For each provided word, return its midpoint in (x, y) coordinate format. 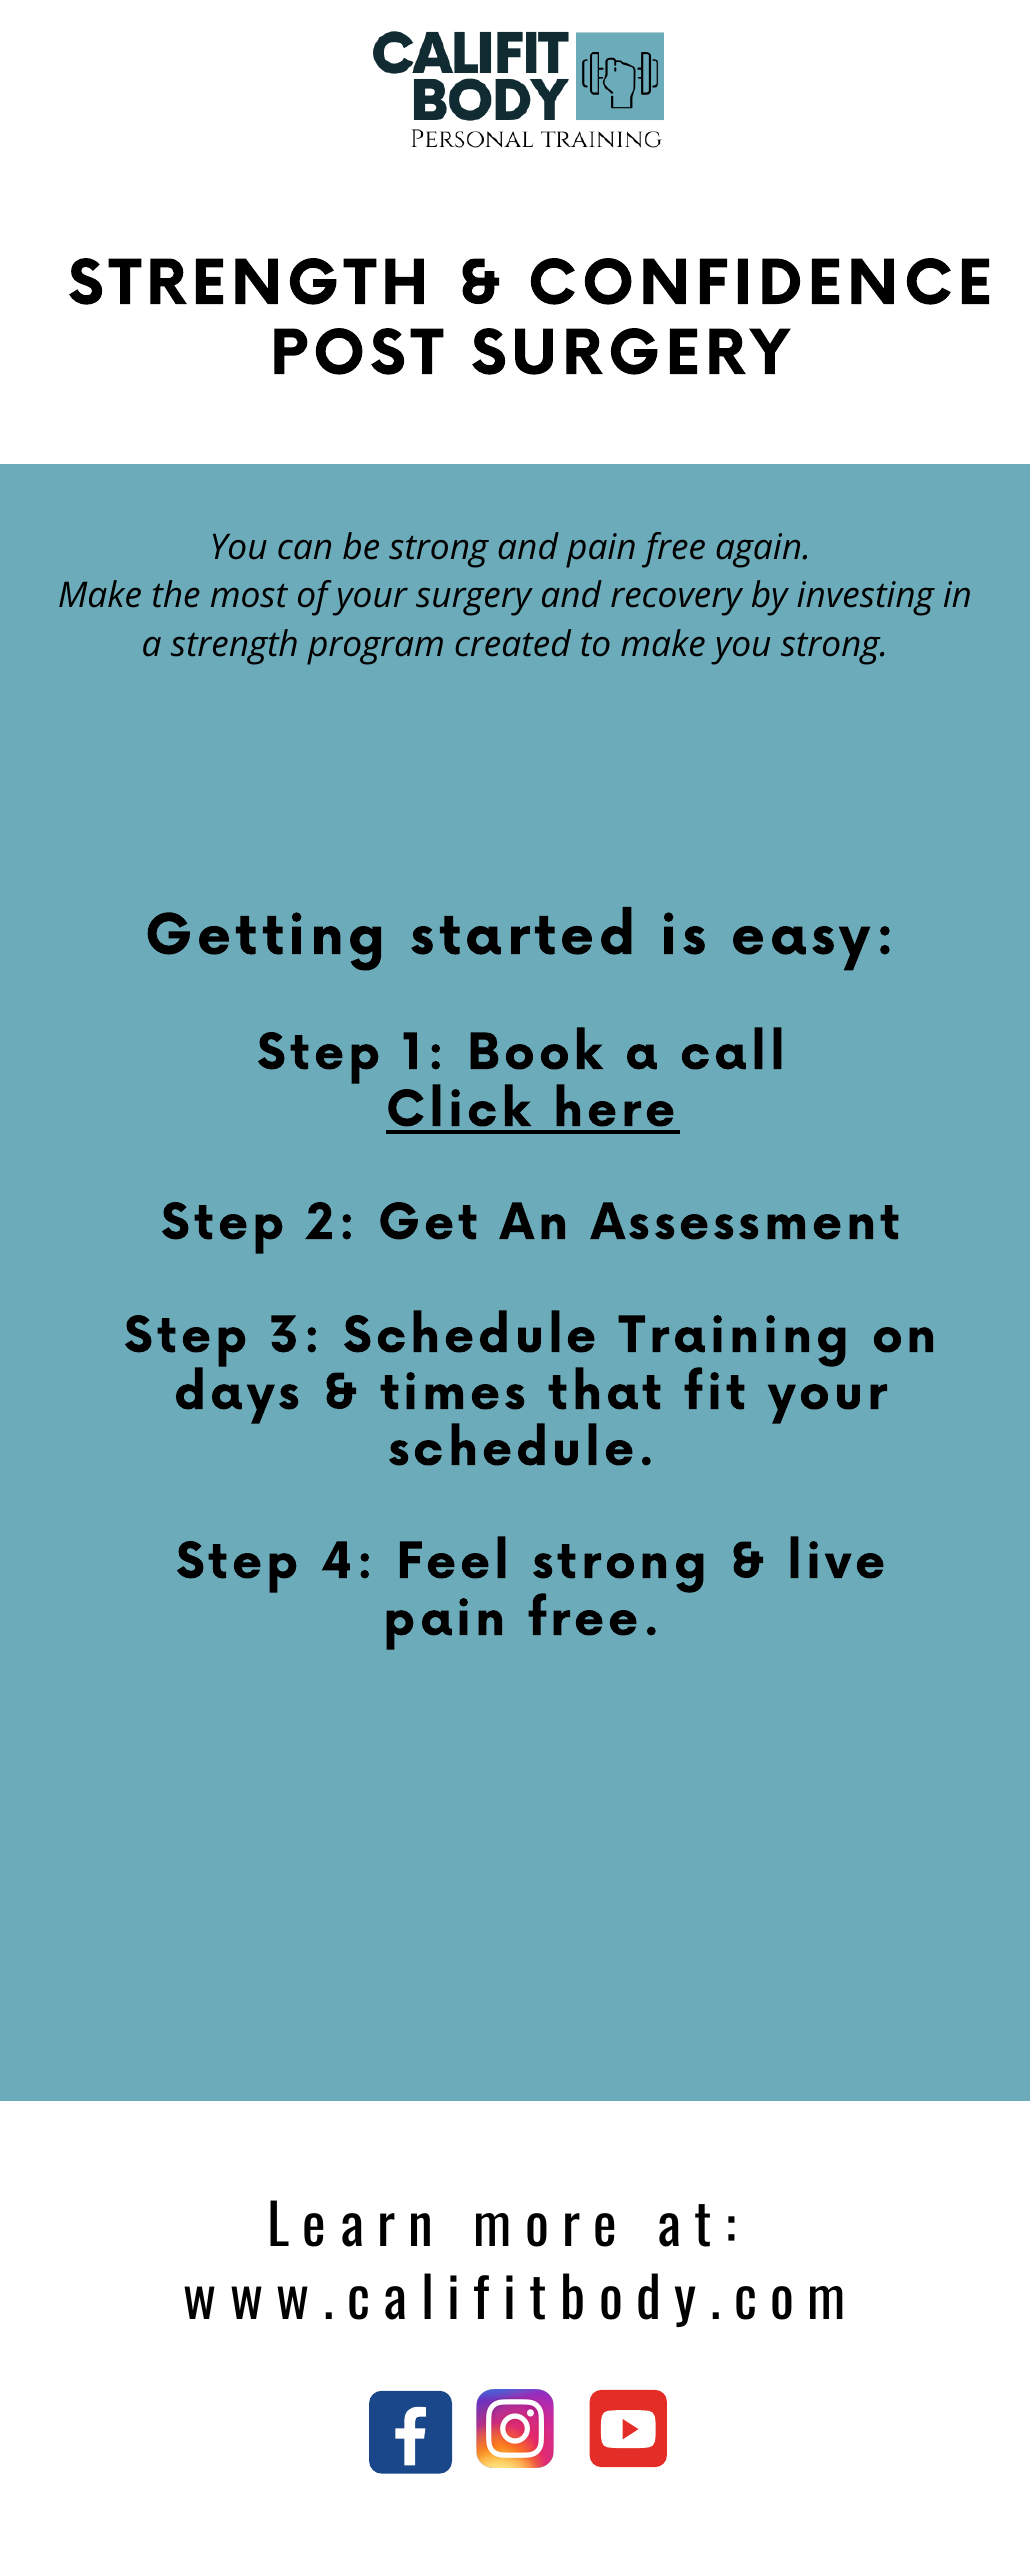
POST (359, 351)
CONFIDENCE (760, 281)
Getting (264, 941)
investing (866, 598)
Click (459, 1105)
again (758, 550)
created (513, 643)
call (732, 1048)
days (237, 1394)
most (249, 596)
